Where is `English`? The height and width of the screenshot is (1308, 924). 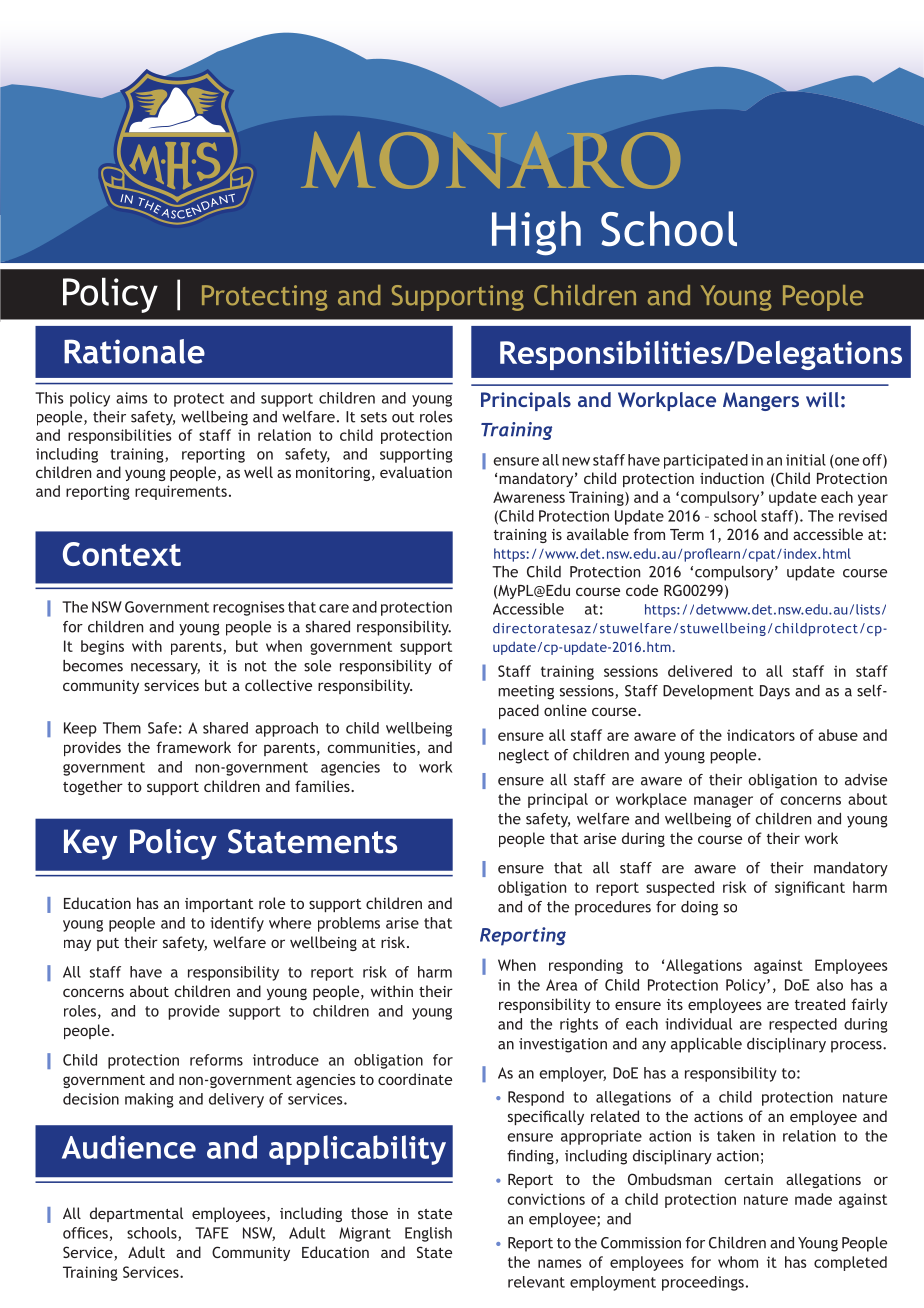 English is located at coordinates (428, 1234).
